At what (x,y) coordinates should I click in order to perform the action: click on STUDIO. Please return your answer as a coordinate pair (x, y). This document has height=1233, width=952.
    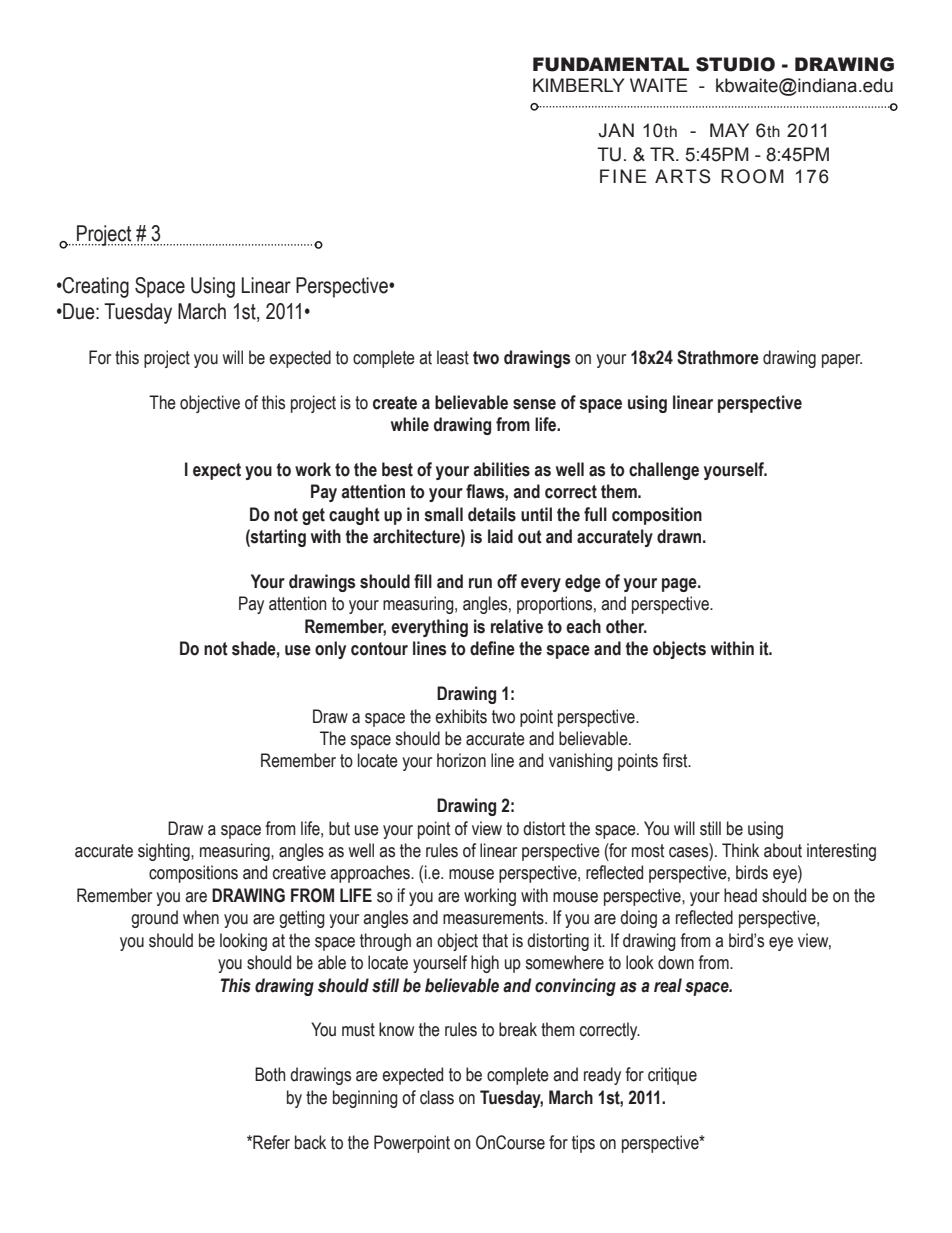
    Looking at the image, I should click on (735, 64).
